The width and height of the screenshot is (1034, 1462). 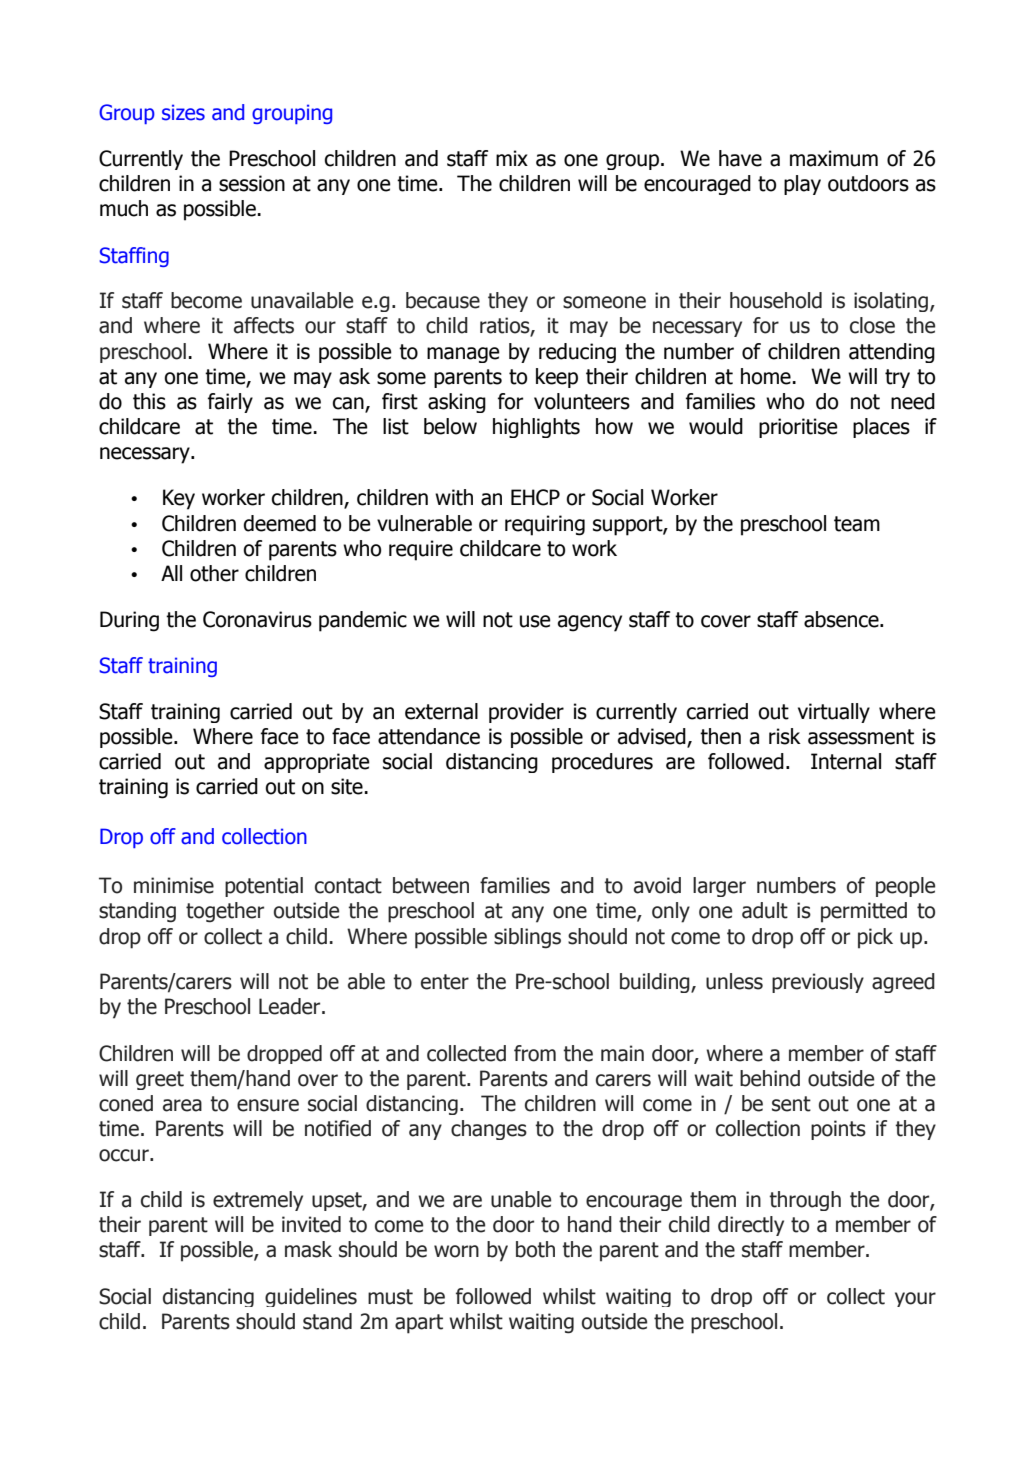 What do you see at coordinates (864, 912) in the screenshot?
I see `permitted` at bounding box center [864, 912].
